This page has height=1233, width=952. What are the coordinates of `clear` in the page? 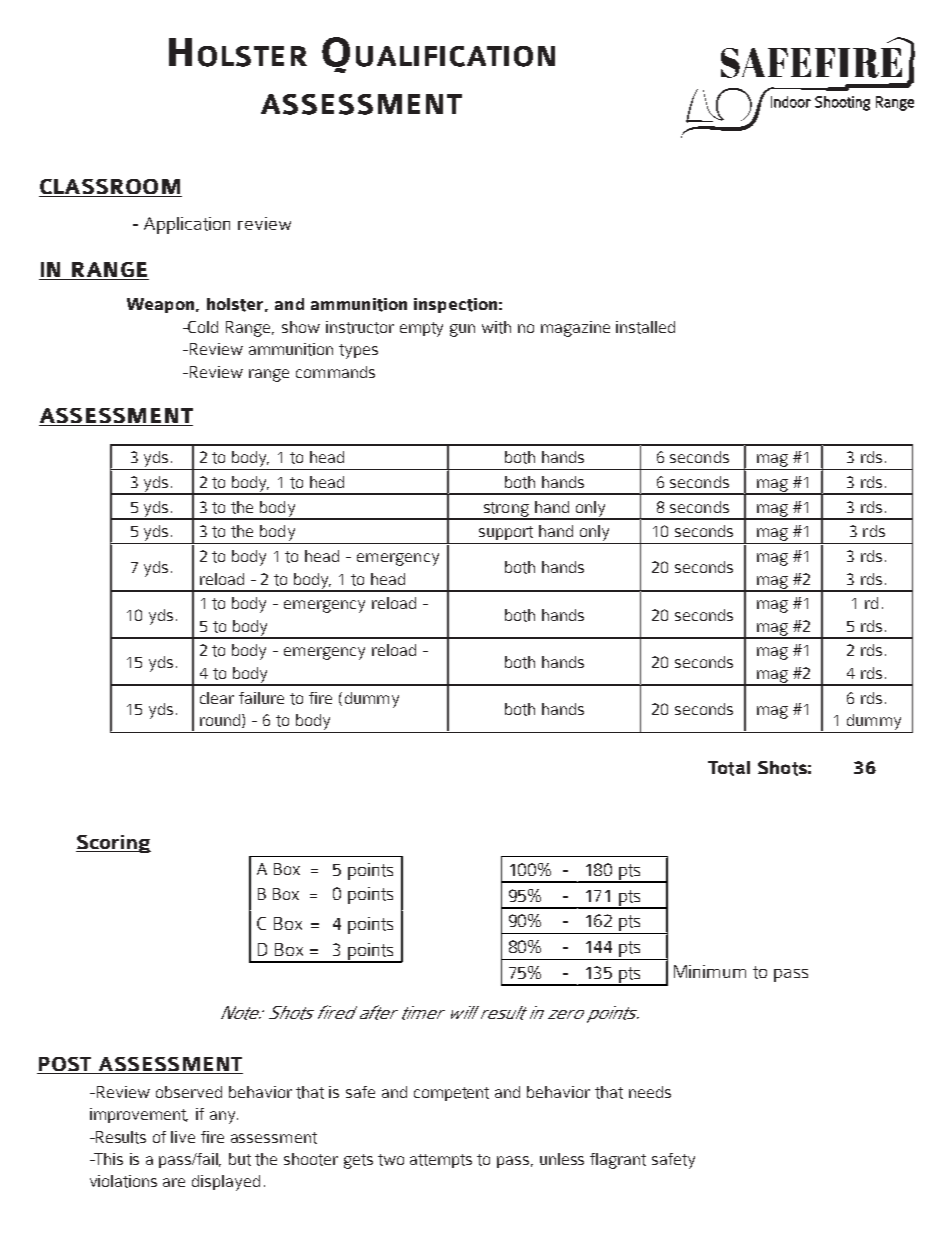 It's located at (217, 698).
